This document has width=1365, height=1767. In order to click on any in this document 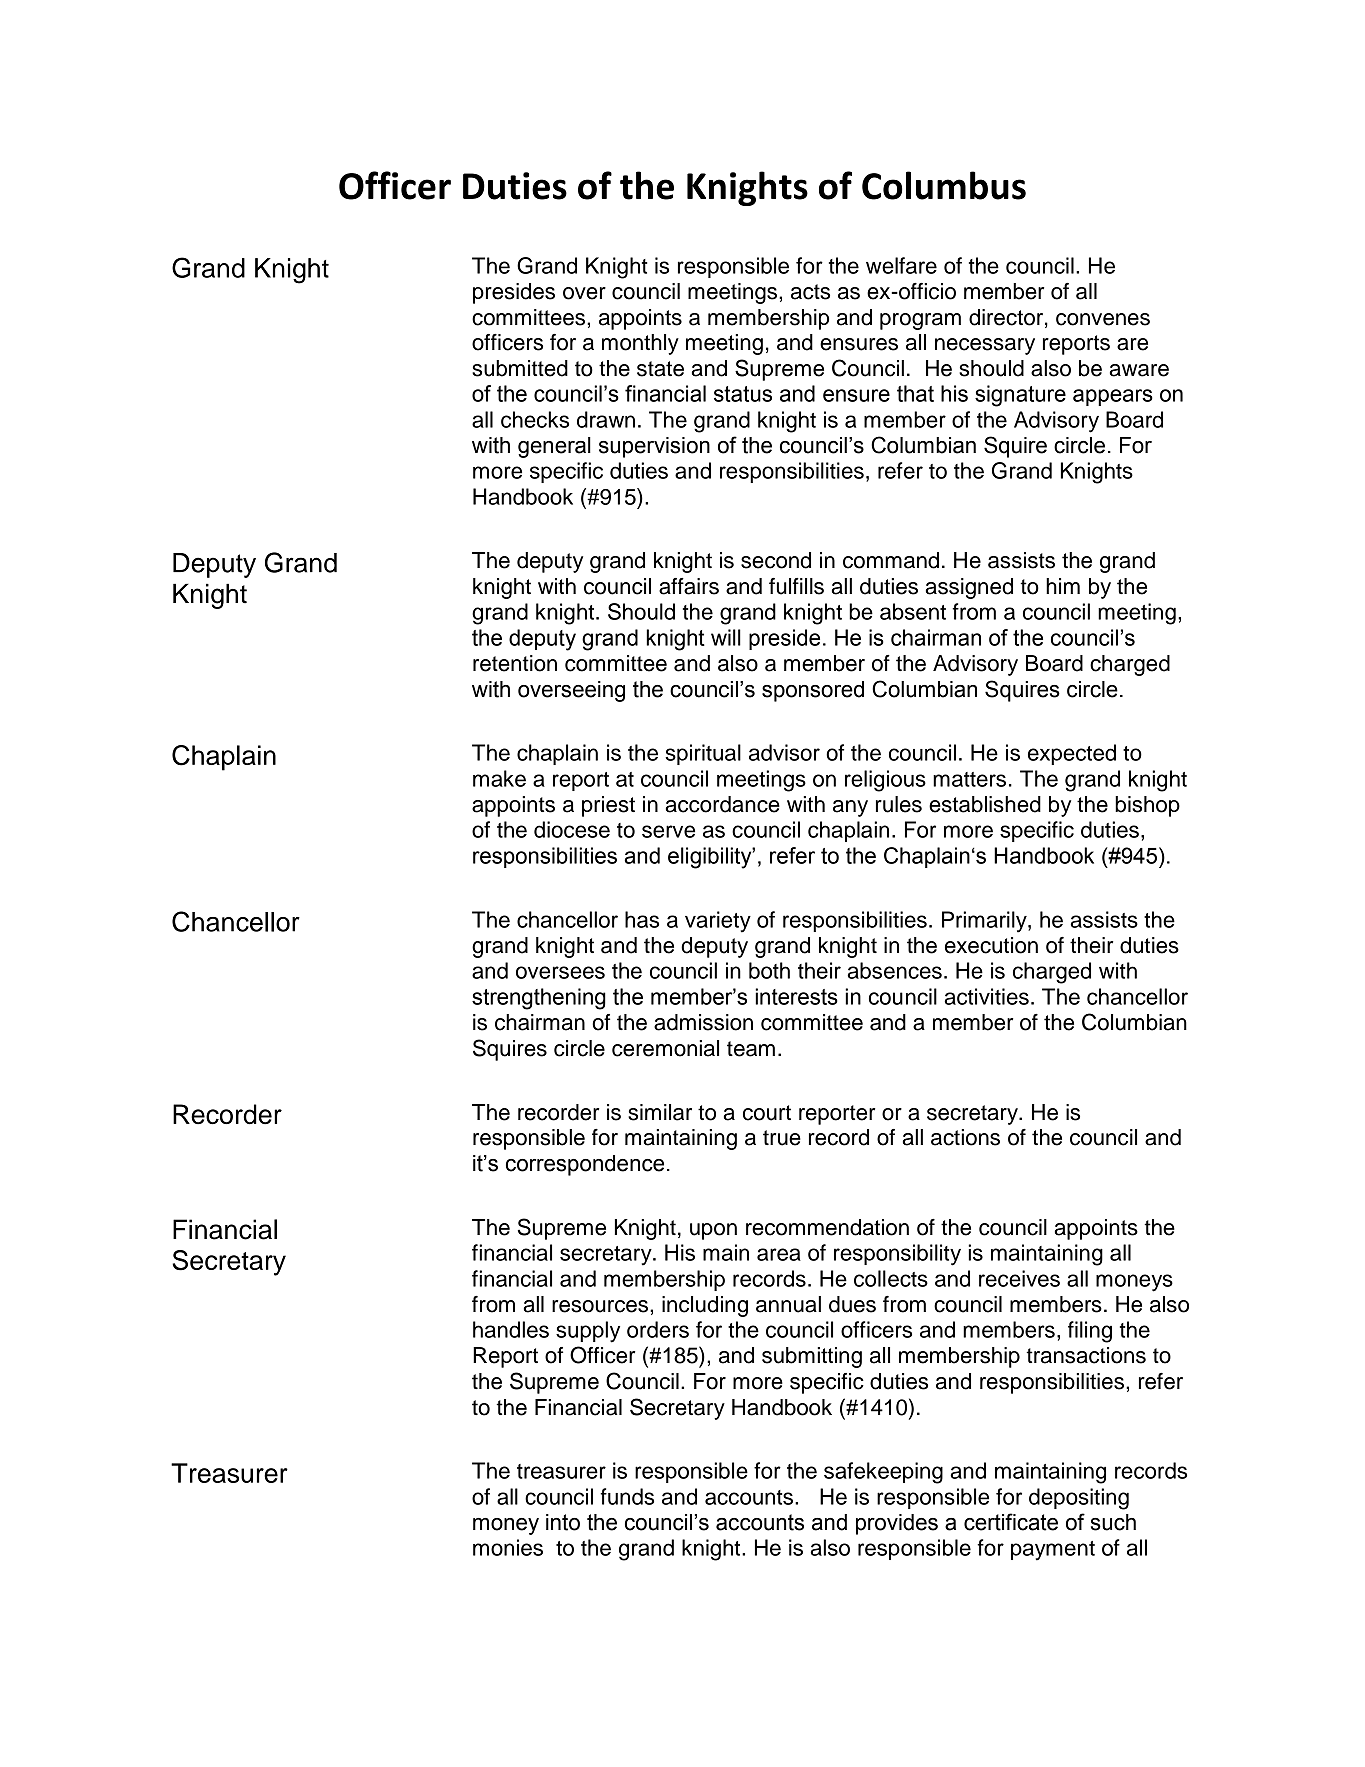, I will do `click(850, 808)`.
